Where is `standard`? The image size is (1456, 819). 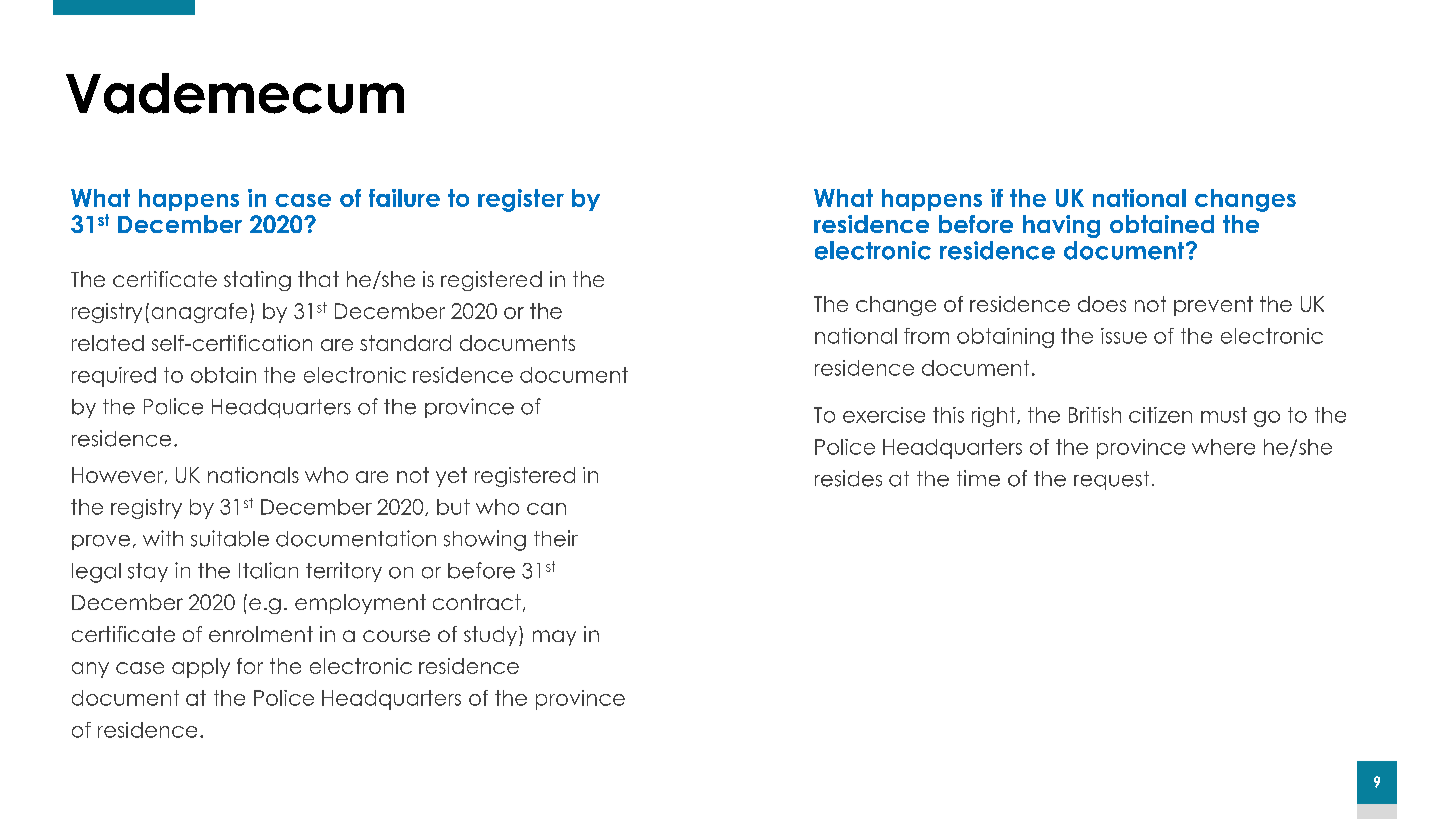 standard is located at coordinates (405, 343).
